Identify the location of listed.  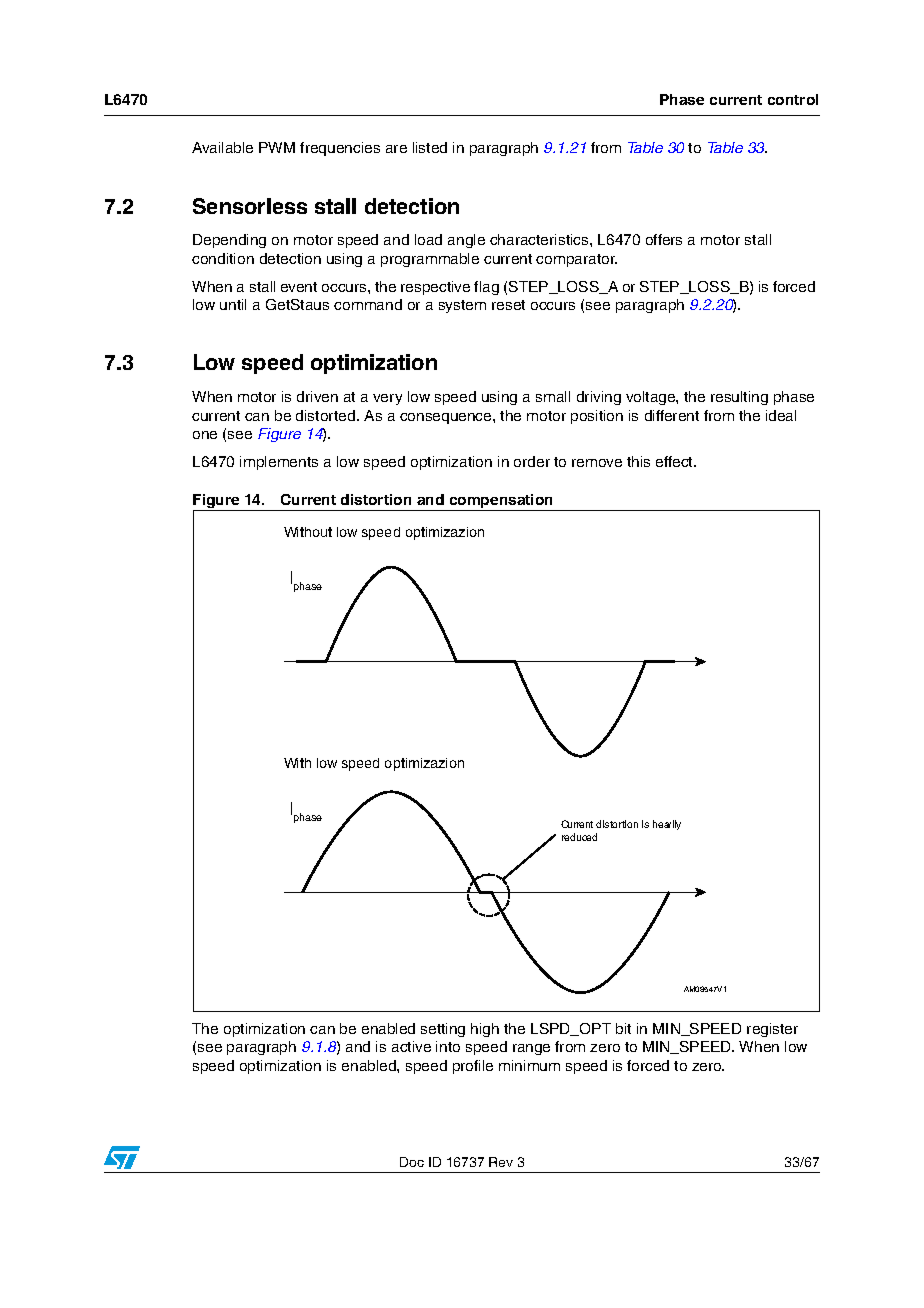
(430, 147).
